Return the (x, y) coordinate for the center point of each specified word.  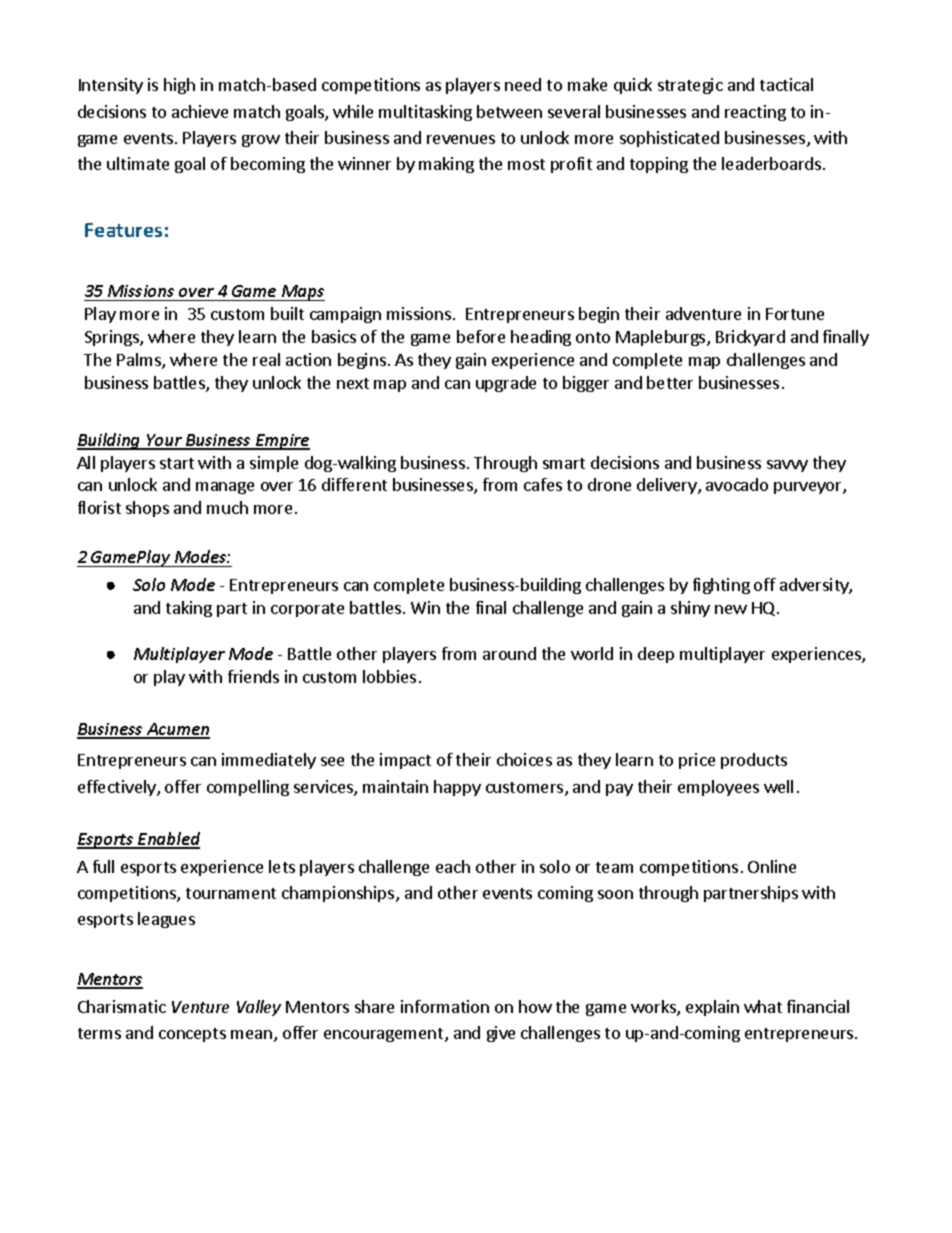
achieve (200, 111)
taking (189, 609)
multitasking (425, 113)
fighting (721, 586)
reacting (755, 113)
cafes (543, 484)
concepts (192, 1035)
